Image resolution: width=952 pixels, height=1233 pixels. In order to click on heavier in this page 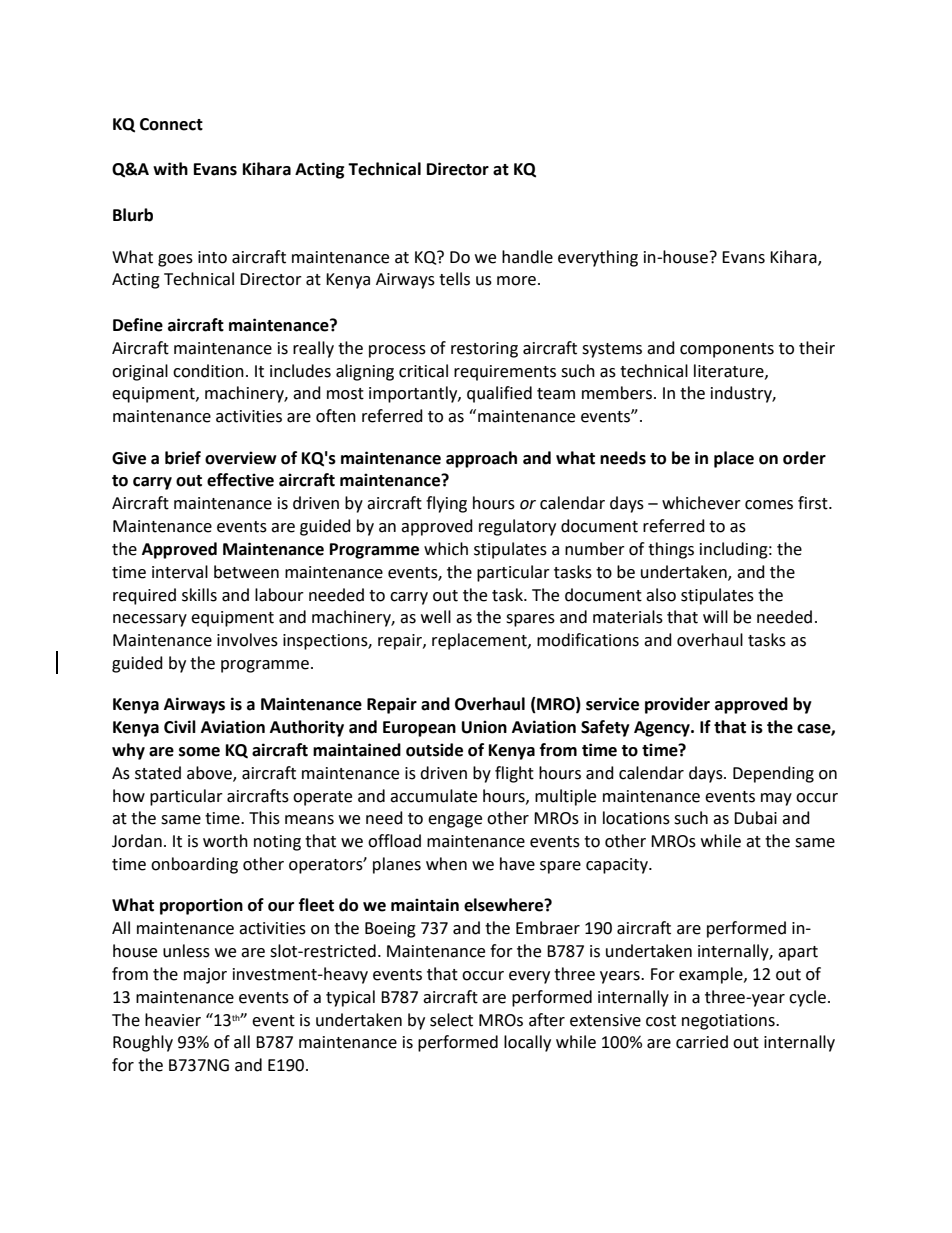, I will do `click(173, 1020)`.
